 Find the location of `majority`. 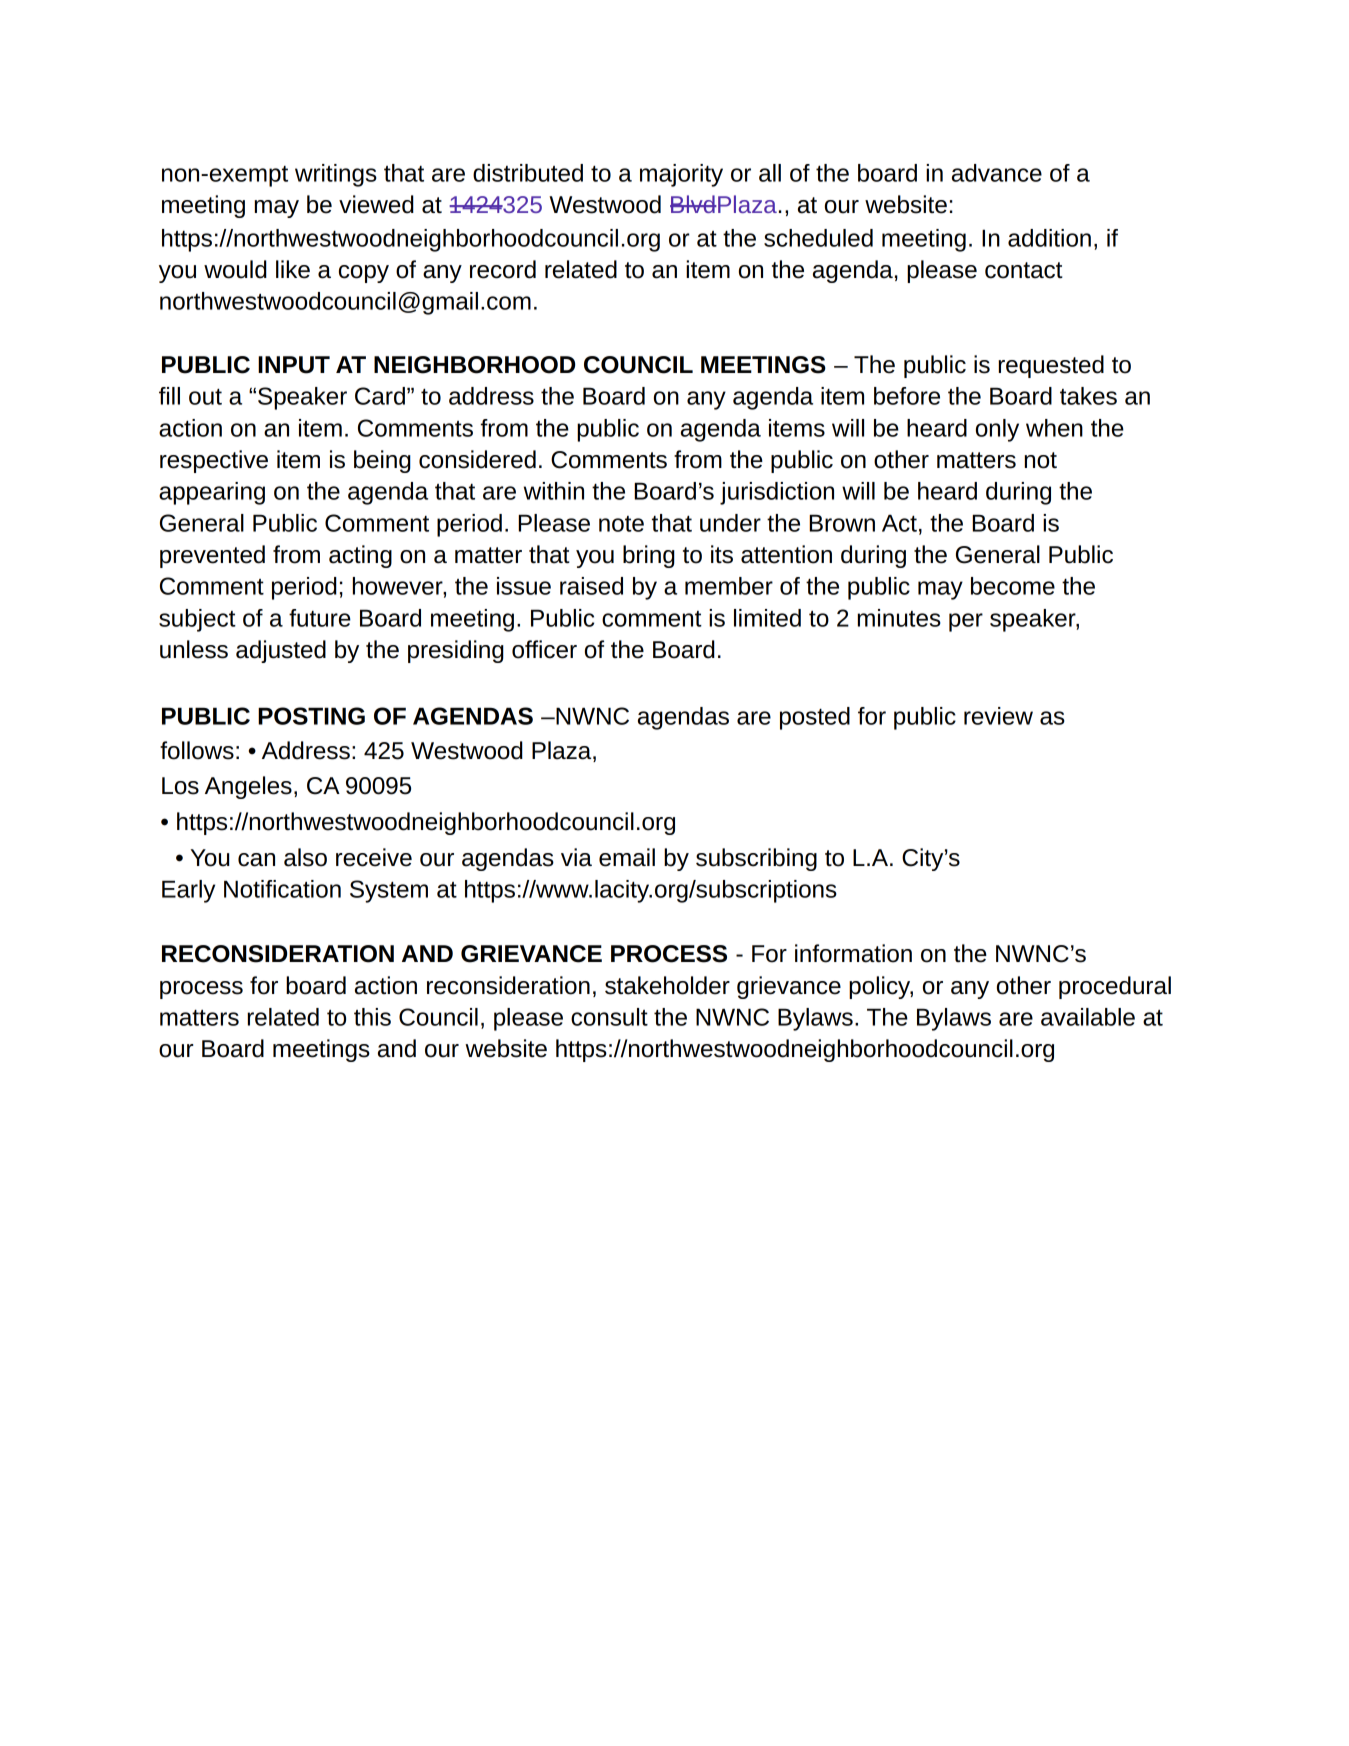

majority is located at coordinates (681, 175).
